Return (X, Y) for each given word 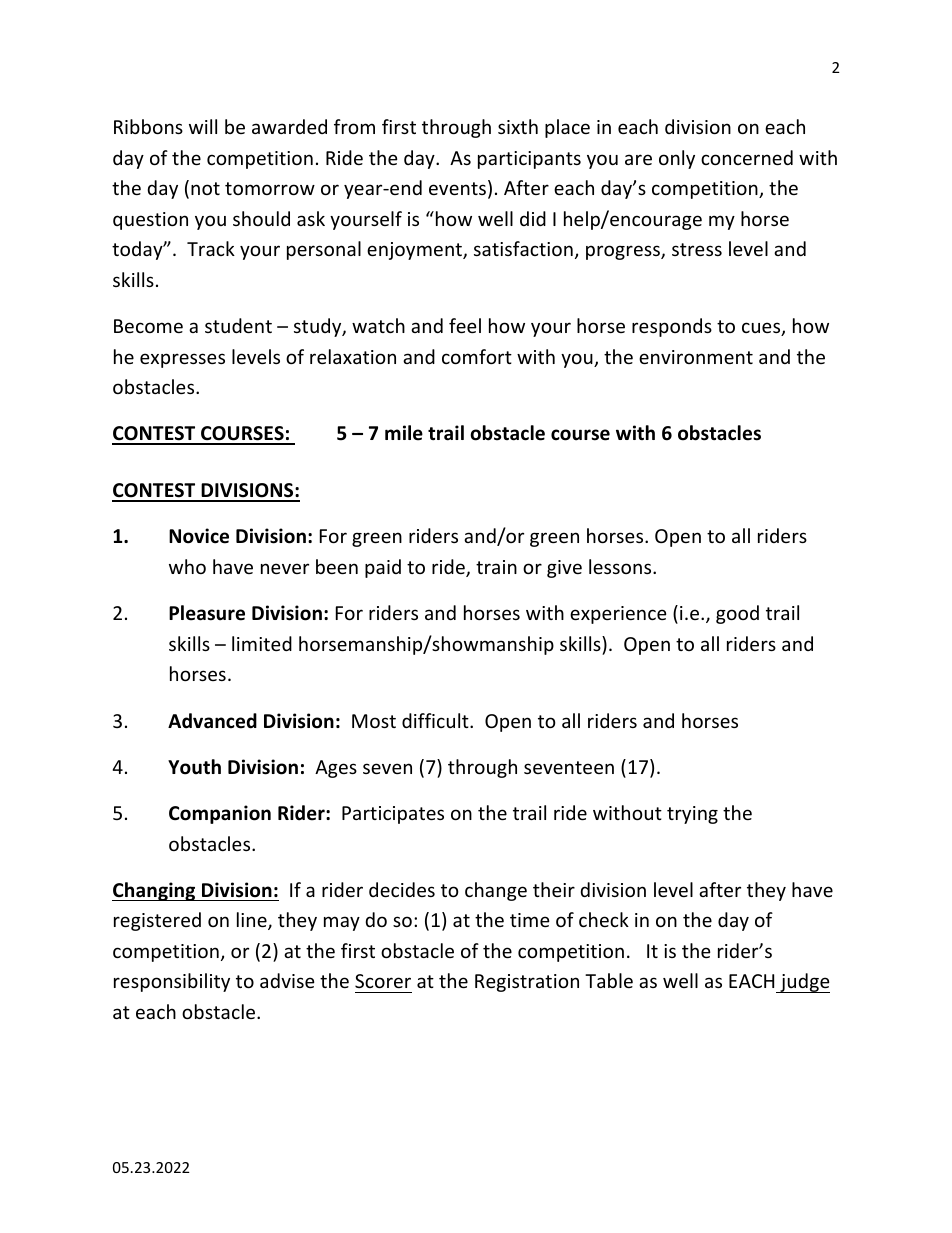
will (203, 126)
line (253, 921)
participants (529, 160)
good (737, 614)
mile (404, 433)
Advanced (212, 721)
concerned (747, 157)
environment (696, 357)
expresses (182, 360)
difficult (436, 720)
